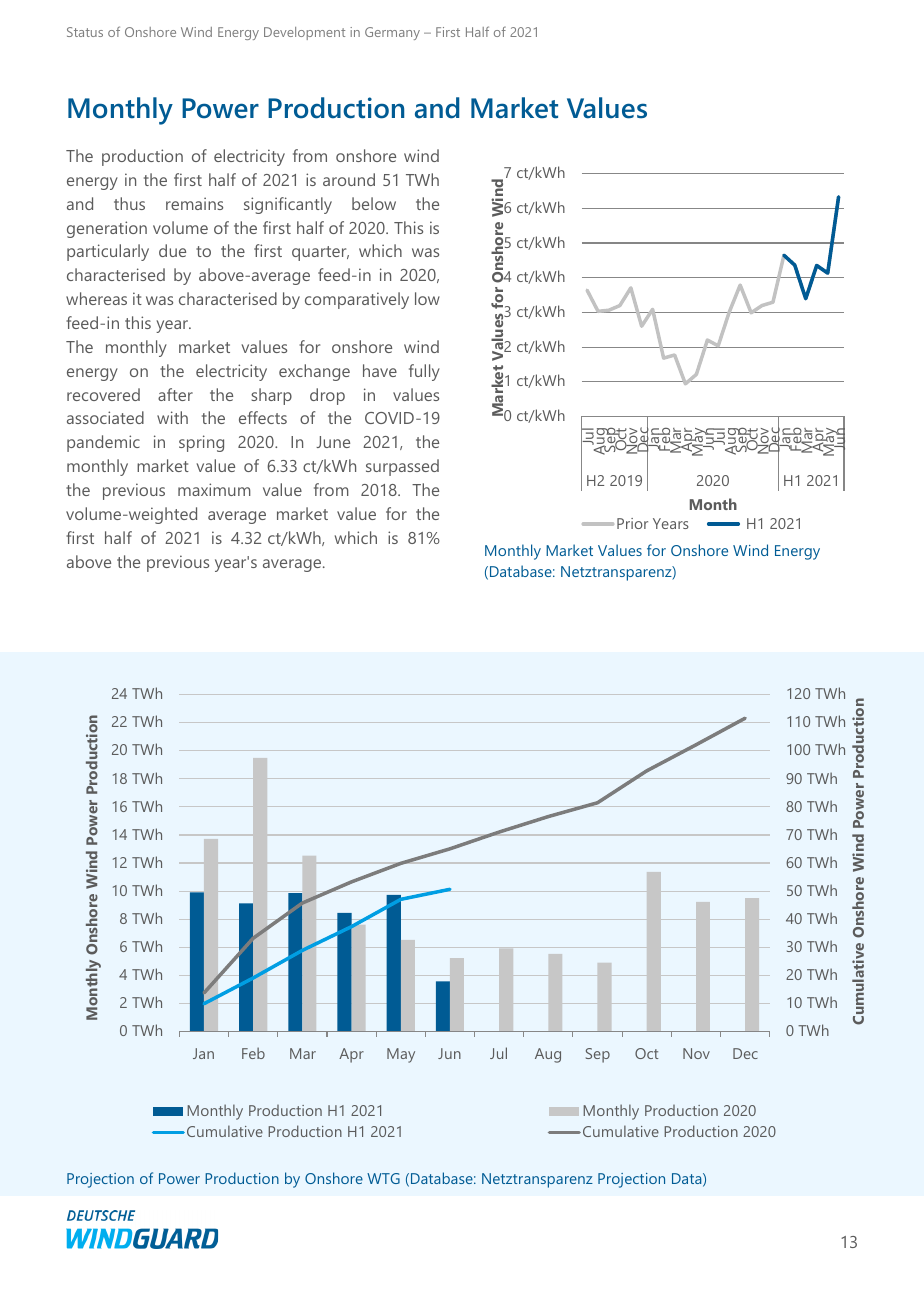  Describe the element at coordinates (214, 489) in the screenshot. I see `maximum` at that location.
